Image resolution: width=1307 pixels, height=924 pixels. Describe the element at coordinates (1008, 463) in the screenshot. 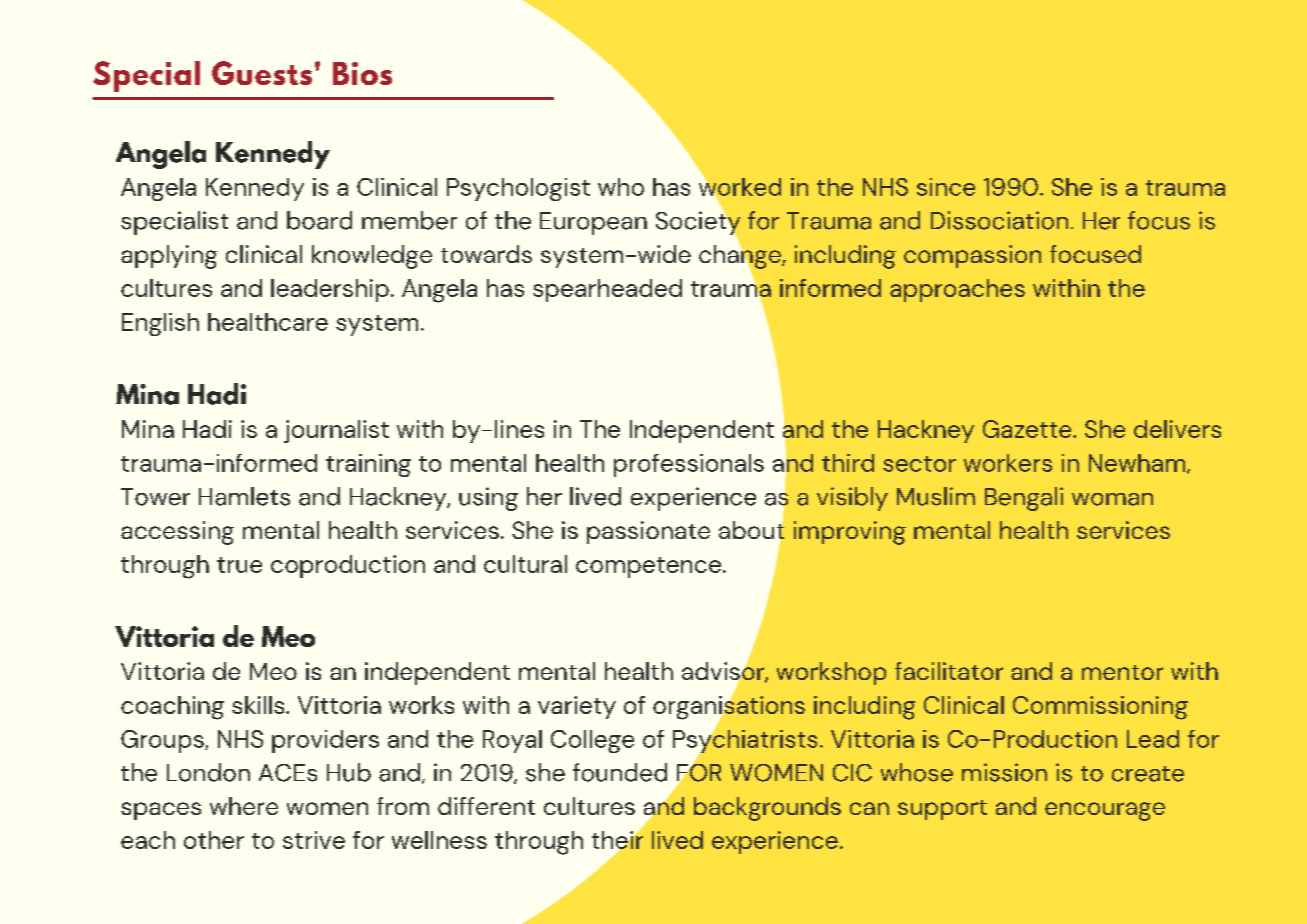

I see `workers` at that location.
